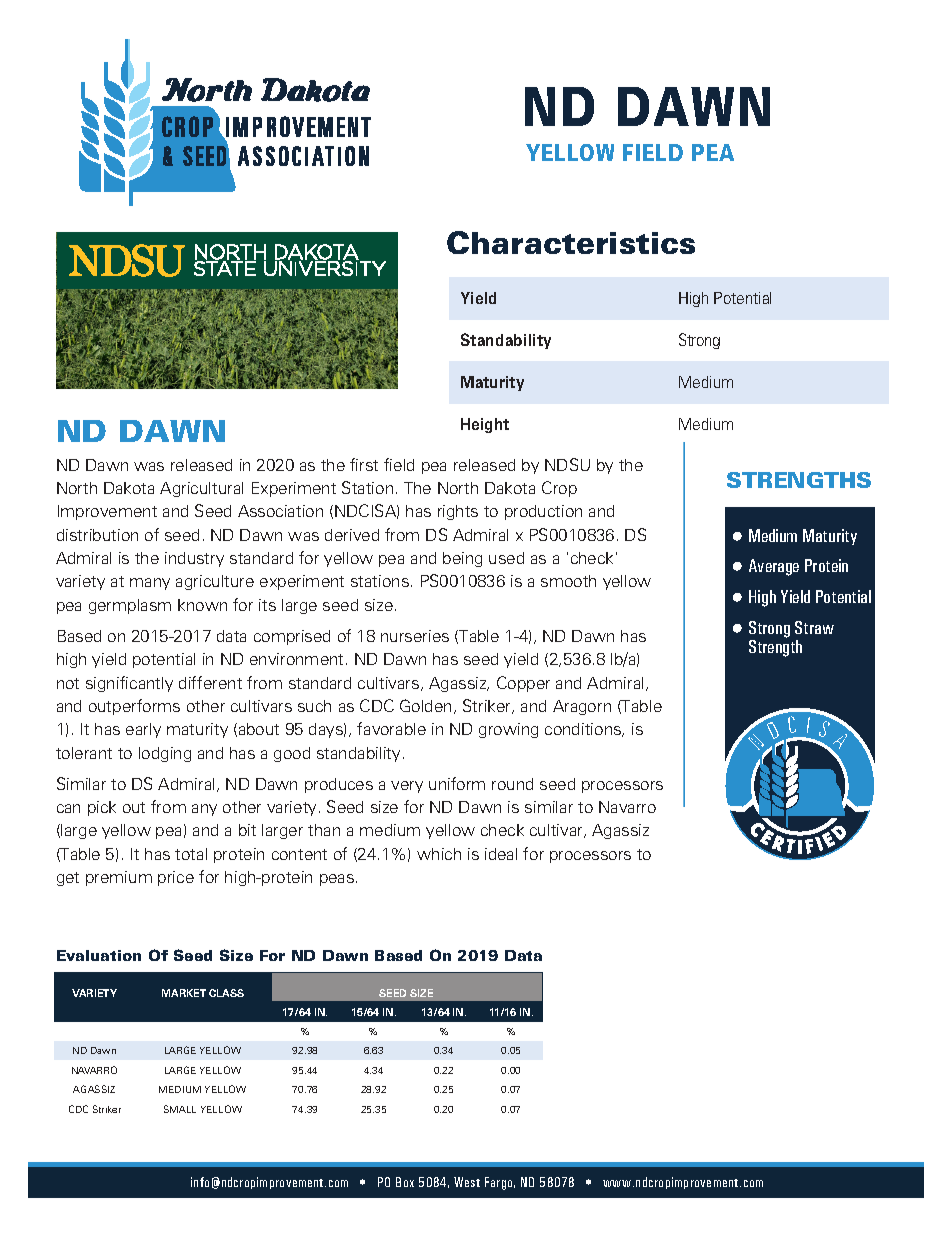 The width and height of the screenshot is (952, 1233). What do you see at coordinates (571, 242) in the screenshot?
I see `Characteristics` at bounding box center [571, 242].
